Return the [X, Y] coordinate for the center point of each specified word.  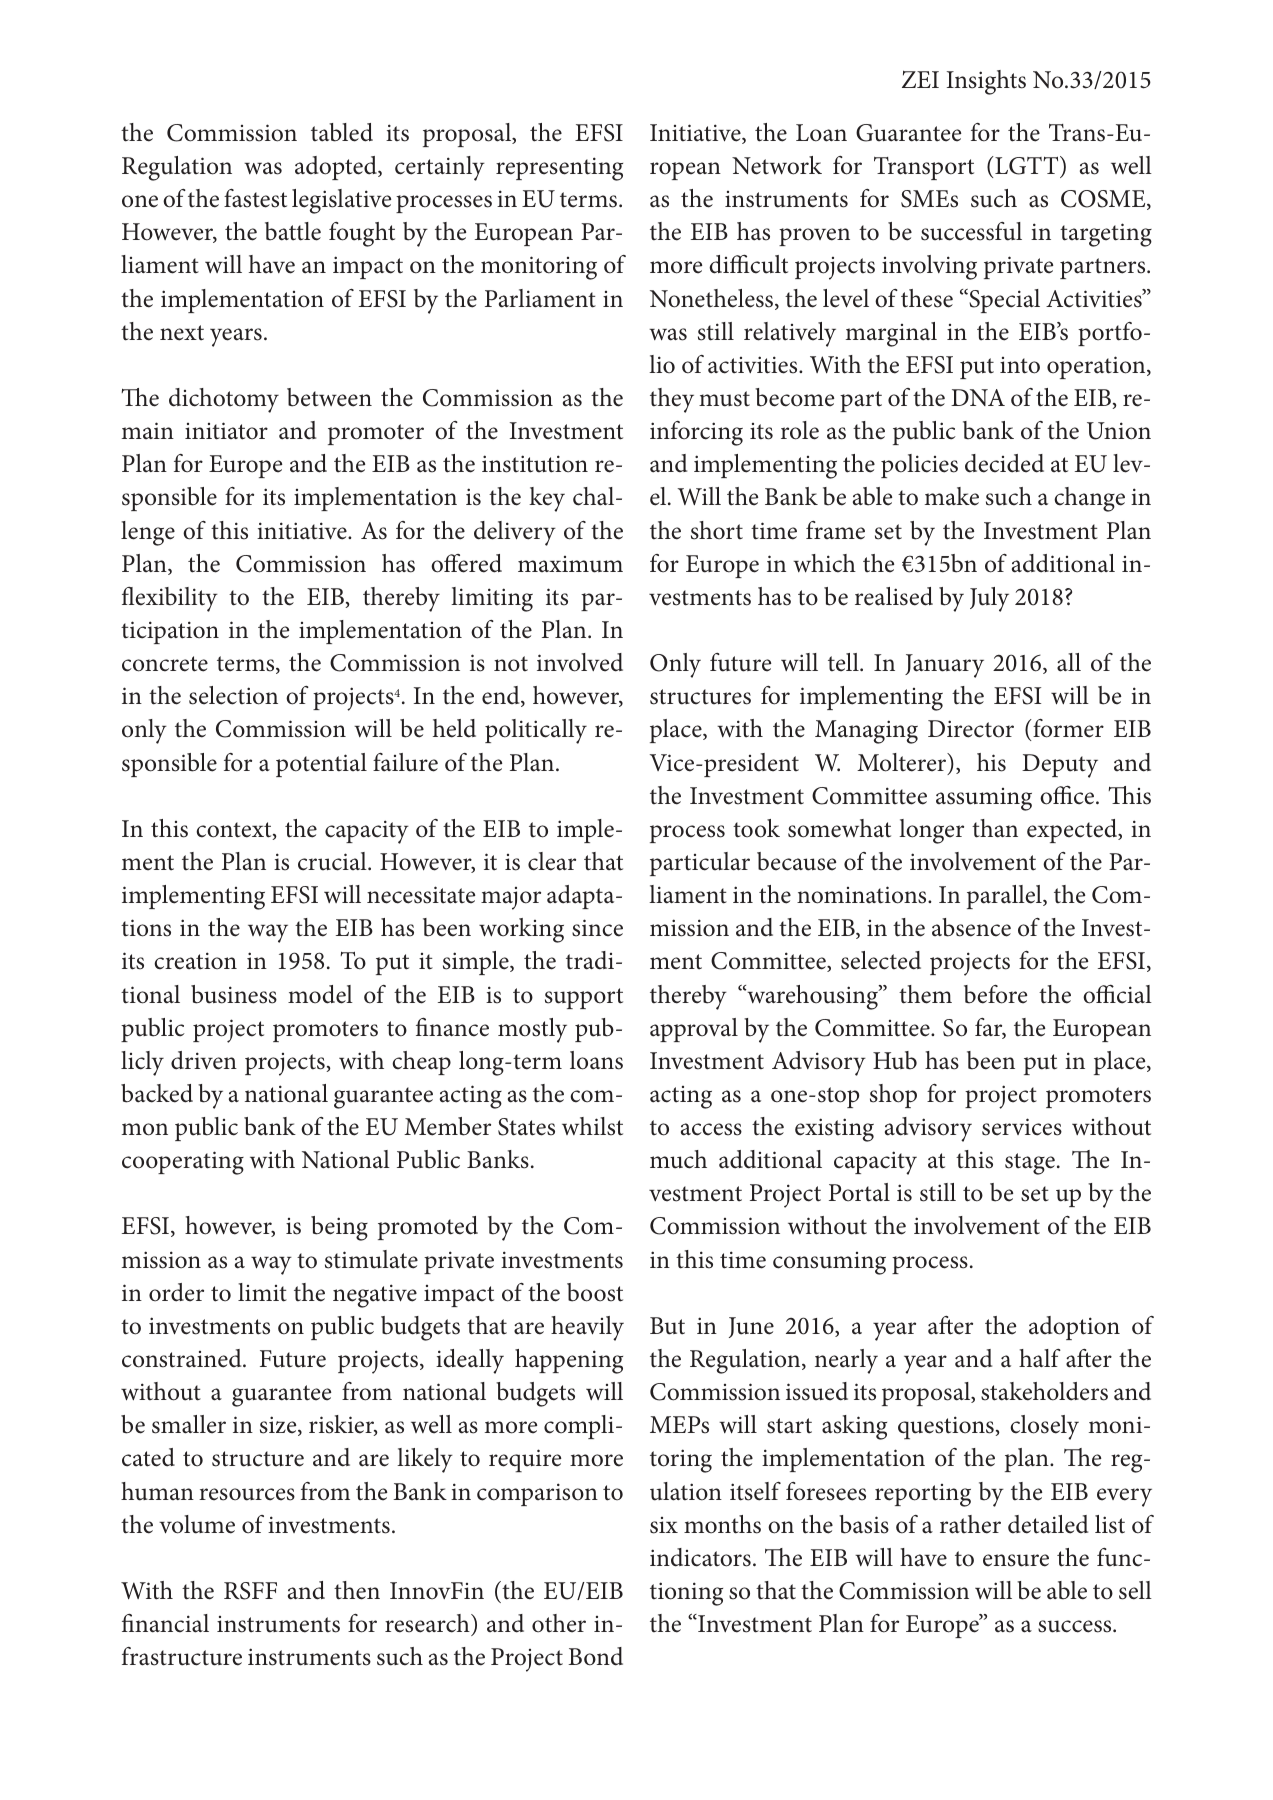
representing [559, 169]
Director [971, 729]
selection [233, 695]
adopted [337, 168]
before [995, 994]
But [667, 1326]
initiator [226, 431]
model [320, 994]
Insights [986, 82]
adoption [1074, 1328]
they [672, 400]
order [176, 1292]
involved [580, 662]
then [357, 1590]
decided [1004, 463]
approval [694, 1030]
